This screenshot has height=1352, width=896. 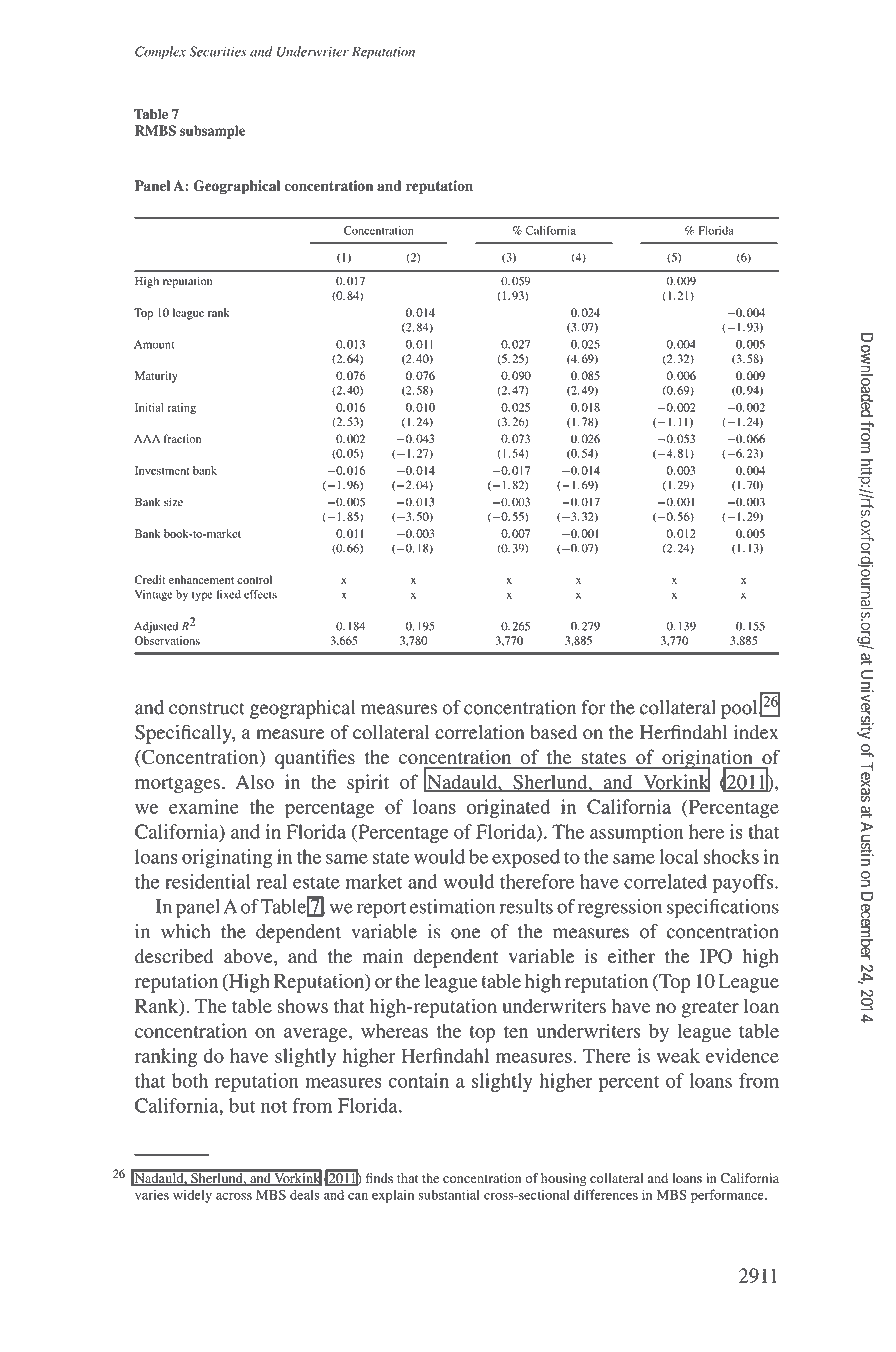 What do you see at coordinates (449, 1194) in the screenshot?
I see `substantial` at bounding box center [449, 1194].
